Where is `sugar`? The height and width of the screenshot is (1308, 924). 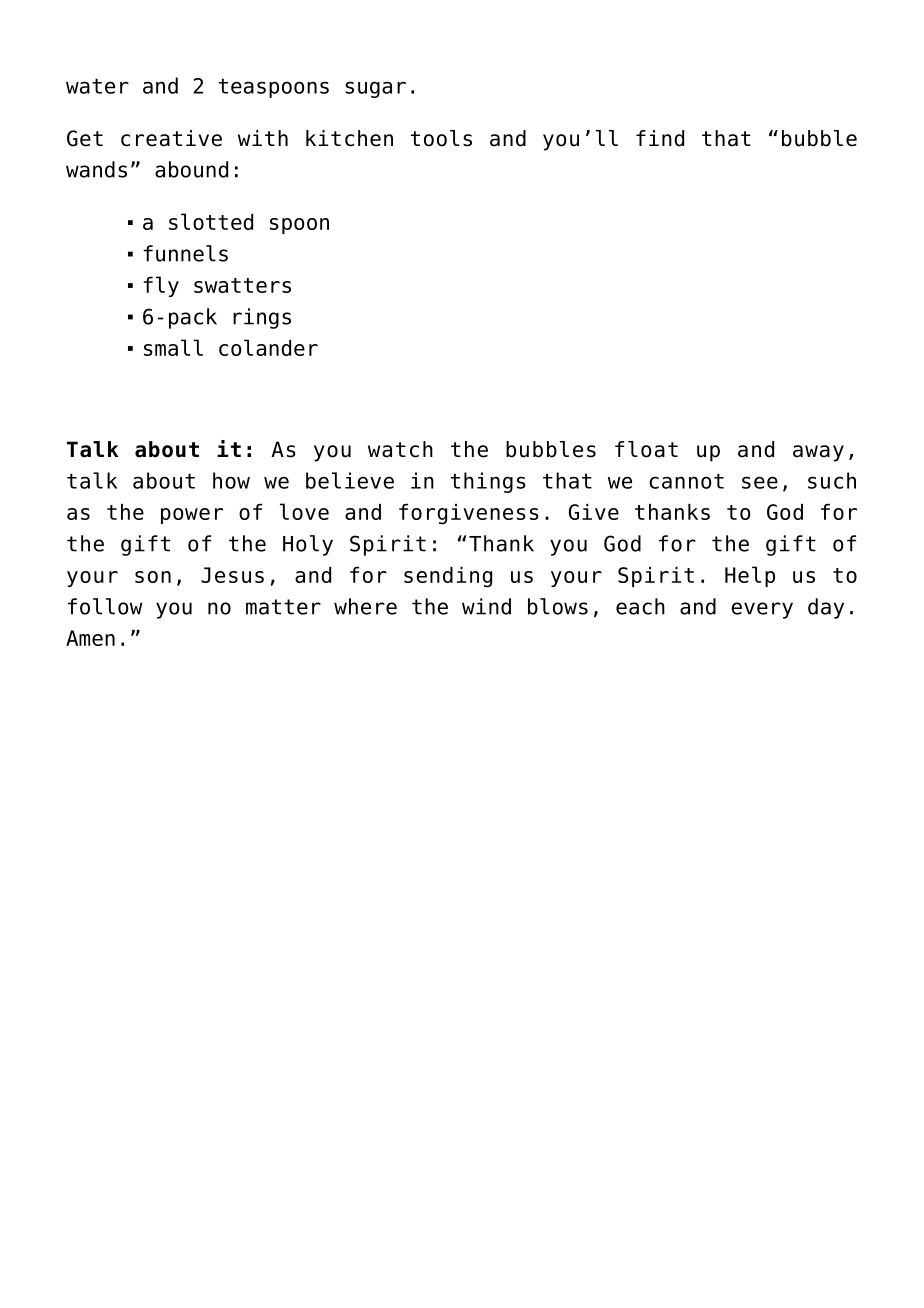
sugar is located at coordinates (375, 89).
